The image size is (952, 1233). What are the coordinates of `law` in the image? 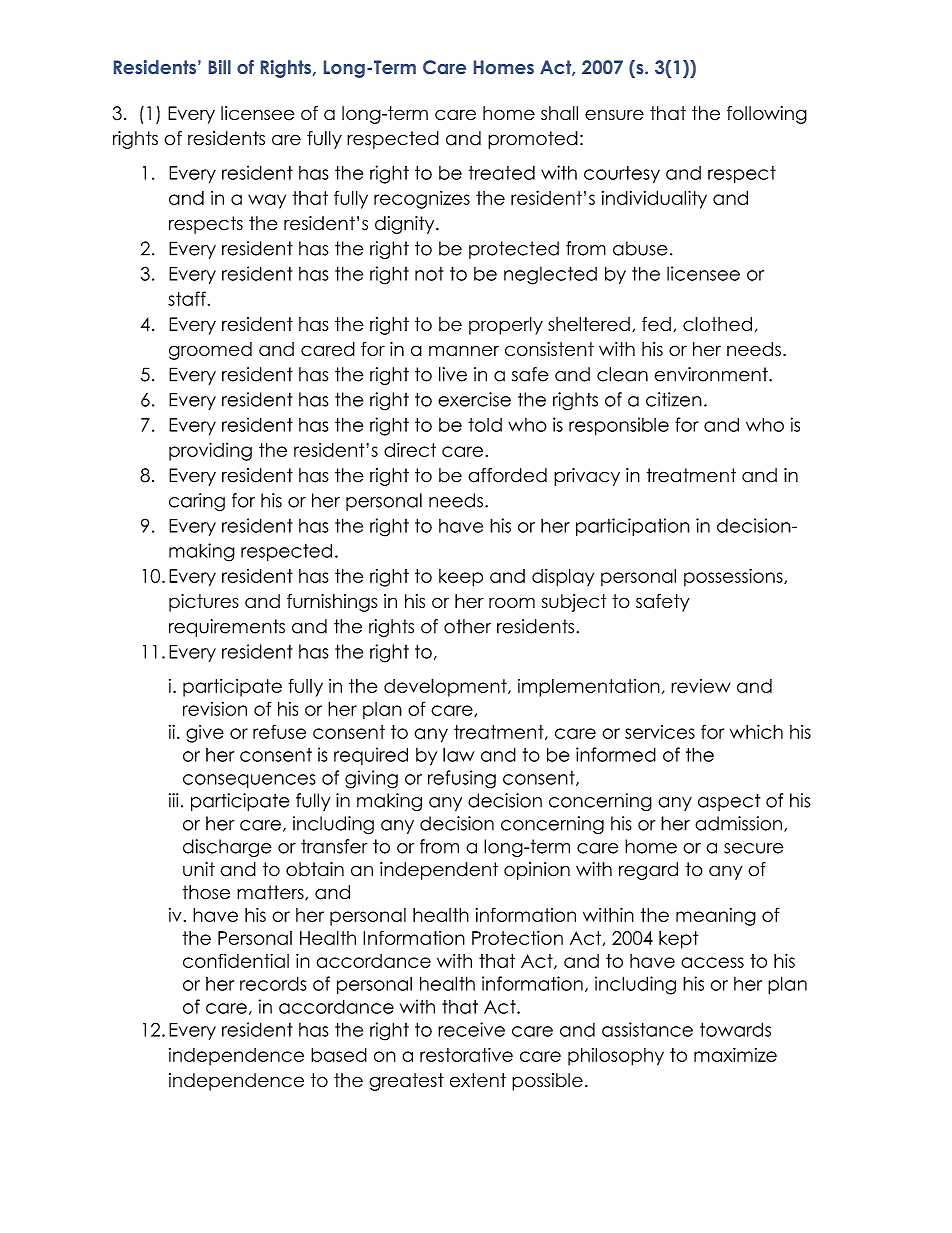 It's located at (458, 754).
